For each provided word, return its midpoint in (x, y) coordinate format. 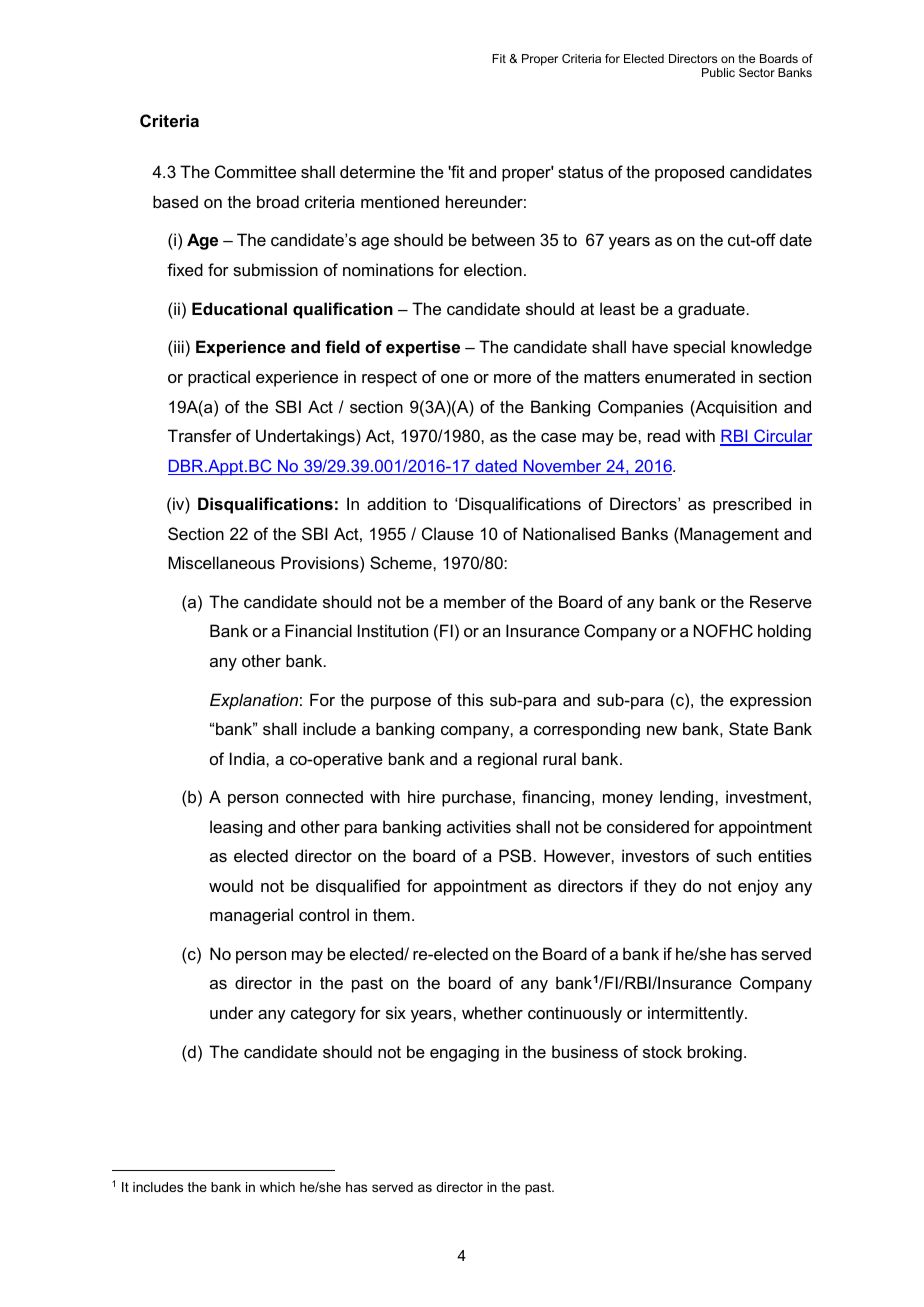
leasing (236, 828)
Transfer (200, 435)
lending (686, 798)
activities (479, 826)
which (277, 1187)
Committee (255, 171)
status (580, 172)
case (558, 437)
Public (718, 72)
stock (662, 1051)
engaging (464, 1053)
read (664, 435)
